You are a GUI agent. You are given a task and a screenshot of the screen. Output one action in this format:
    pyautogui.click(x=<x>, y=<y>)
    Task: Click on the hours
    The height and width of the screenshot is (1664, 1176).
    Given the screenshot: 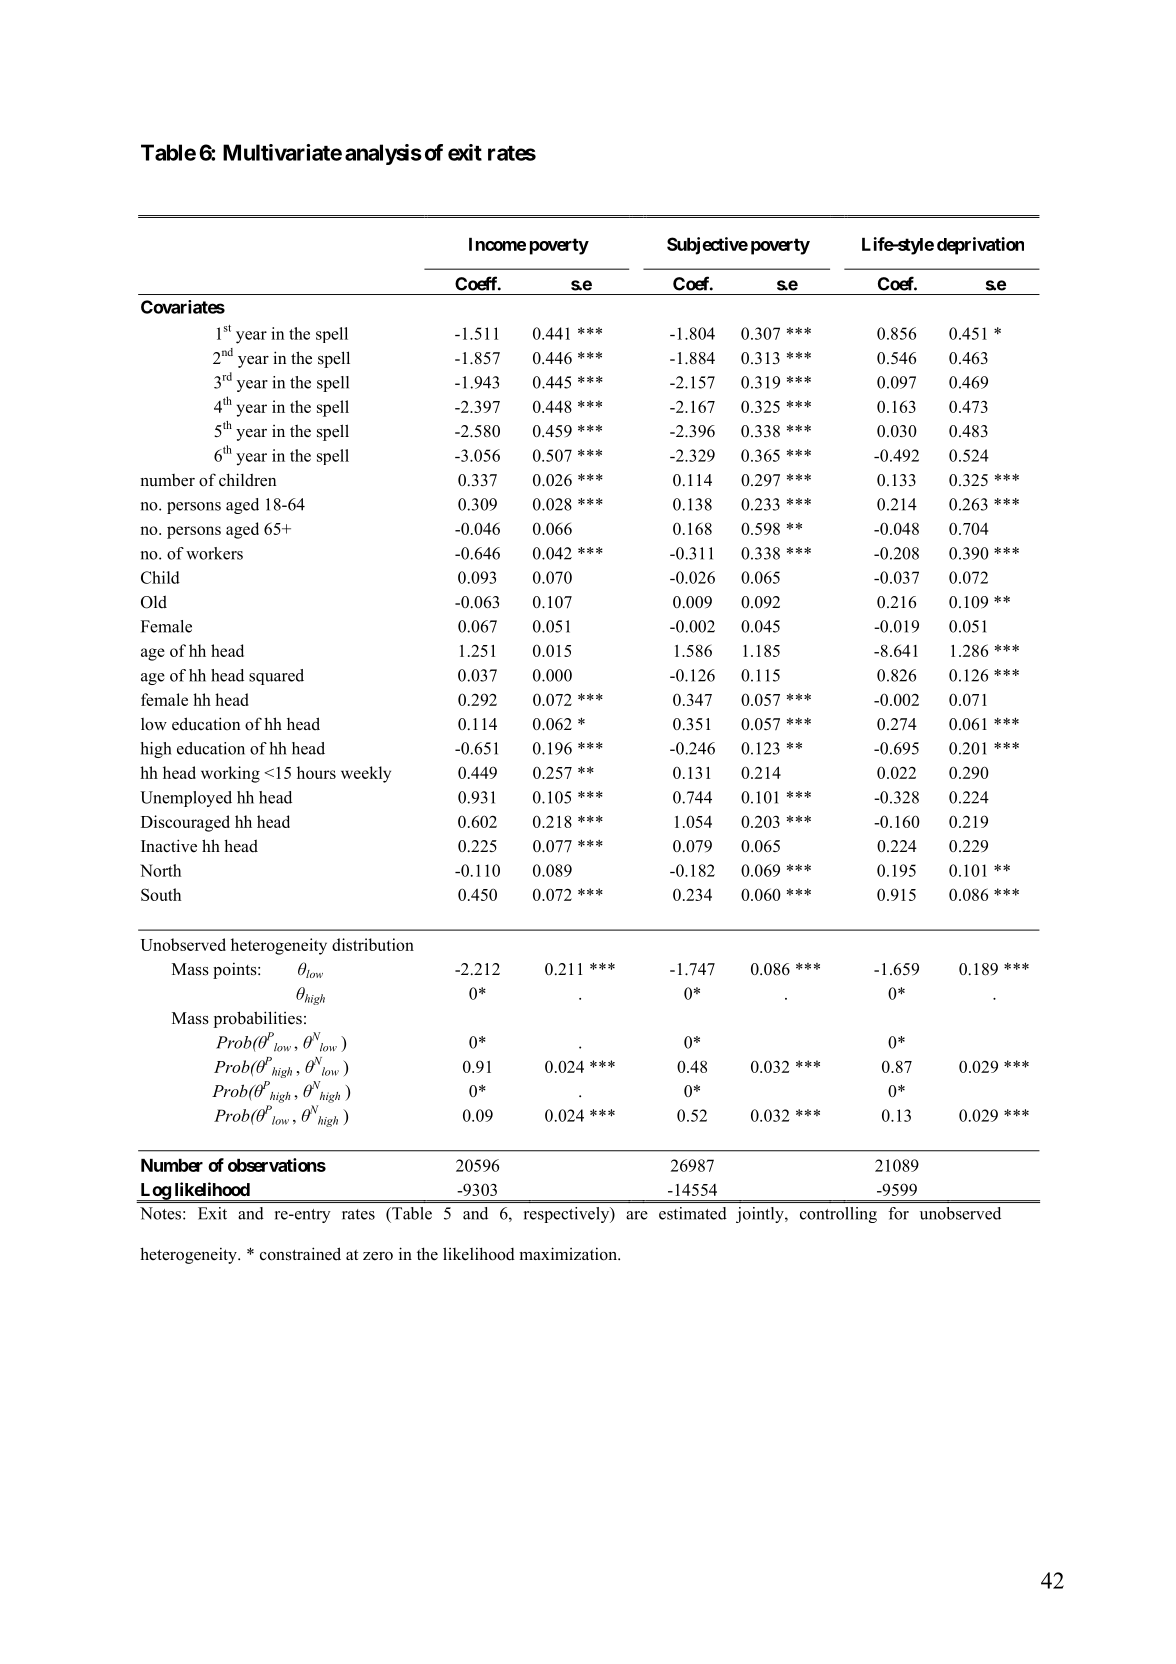 What is the action you would take?
    pyautogui.click(x=316, y=772)
